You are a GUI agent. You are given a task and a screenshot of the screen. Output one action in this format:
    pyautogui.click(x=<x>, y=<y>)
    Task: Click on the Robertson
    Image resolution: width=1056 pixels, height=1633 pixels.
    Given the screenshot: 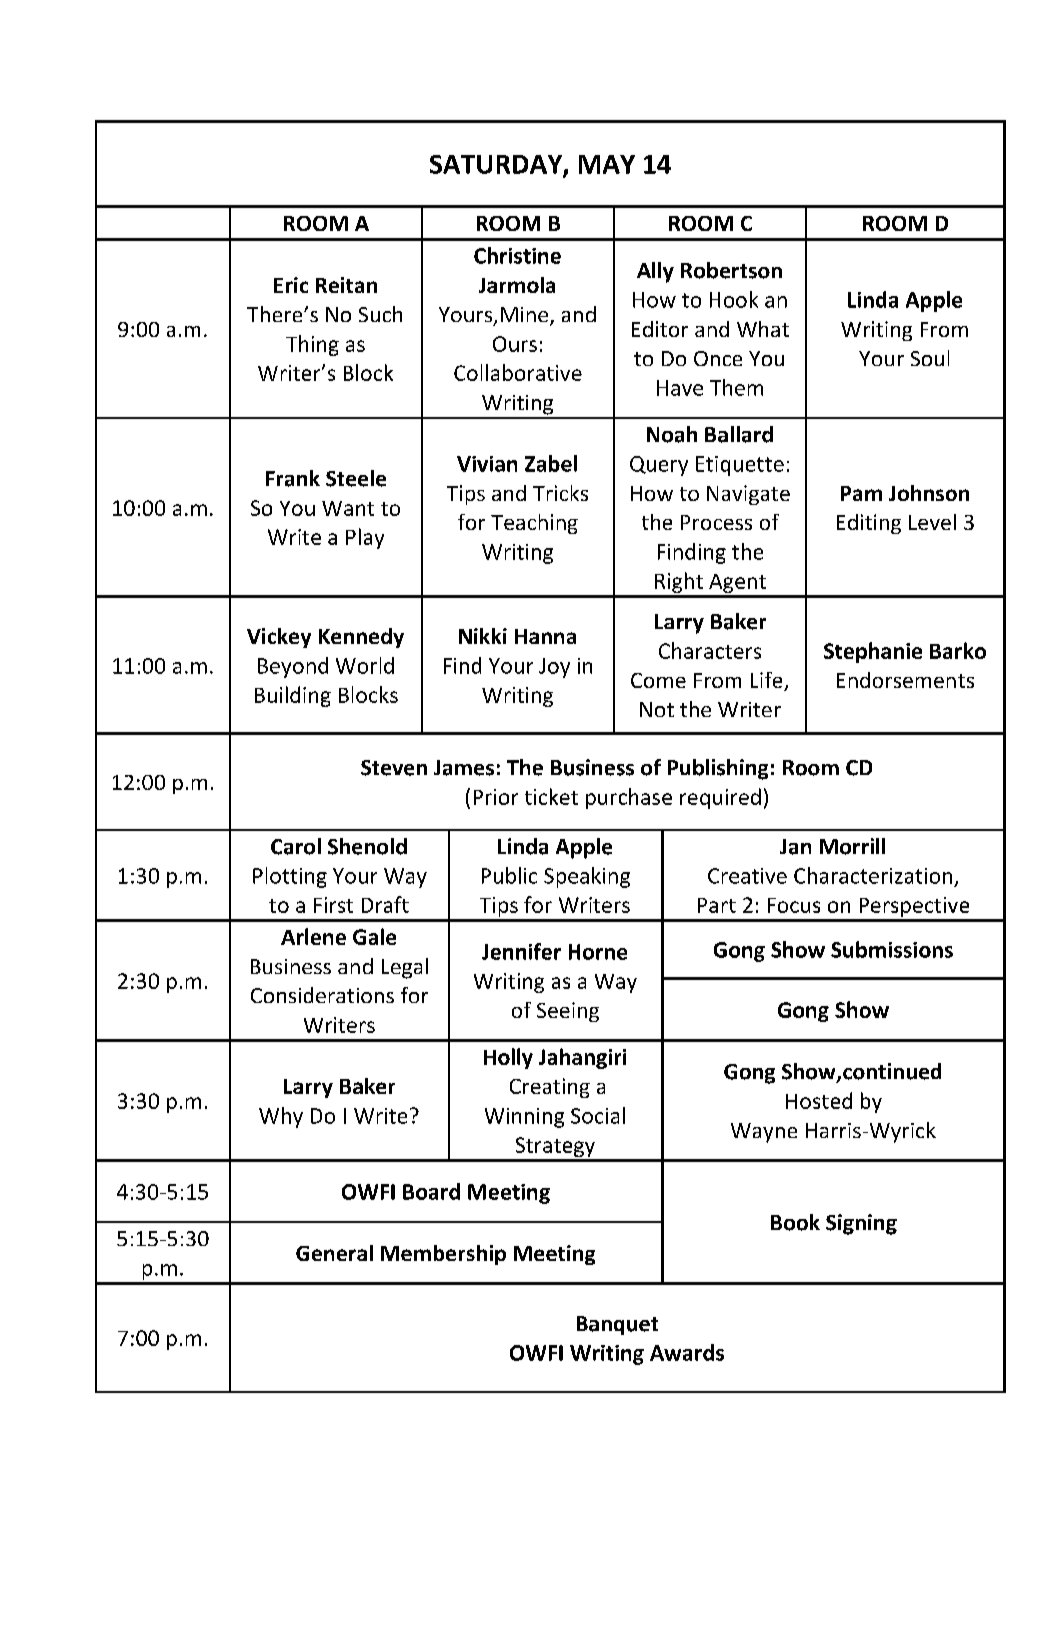 What is the action you would take?
    pyautogui.click(x=731, y=270)
